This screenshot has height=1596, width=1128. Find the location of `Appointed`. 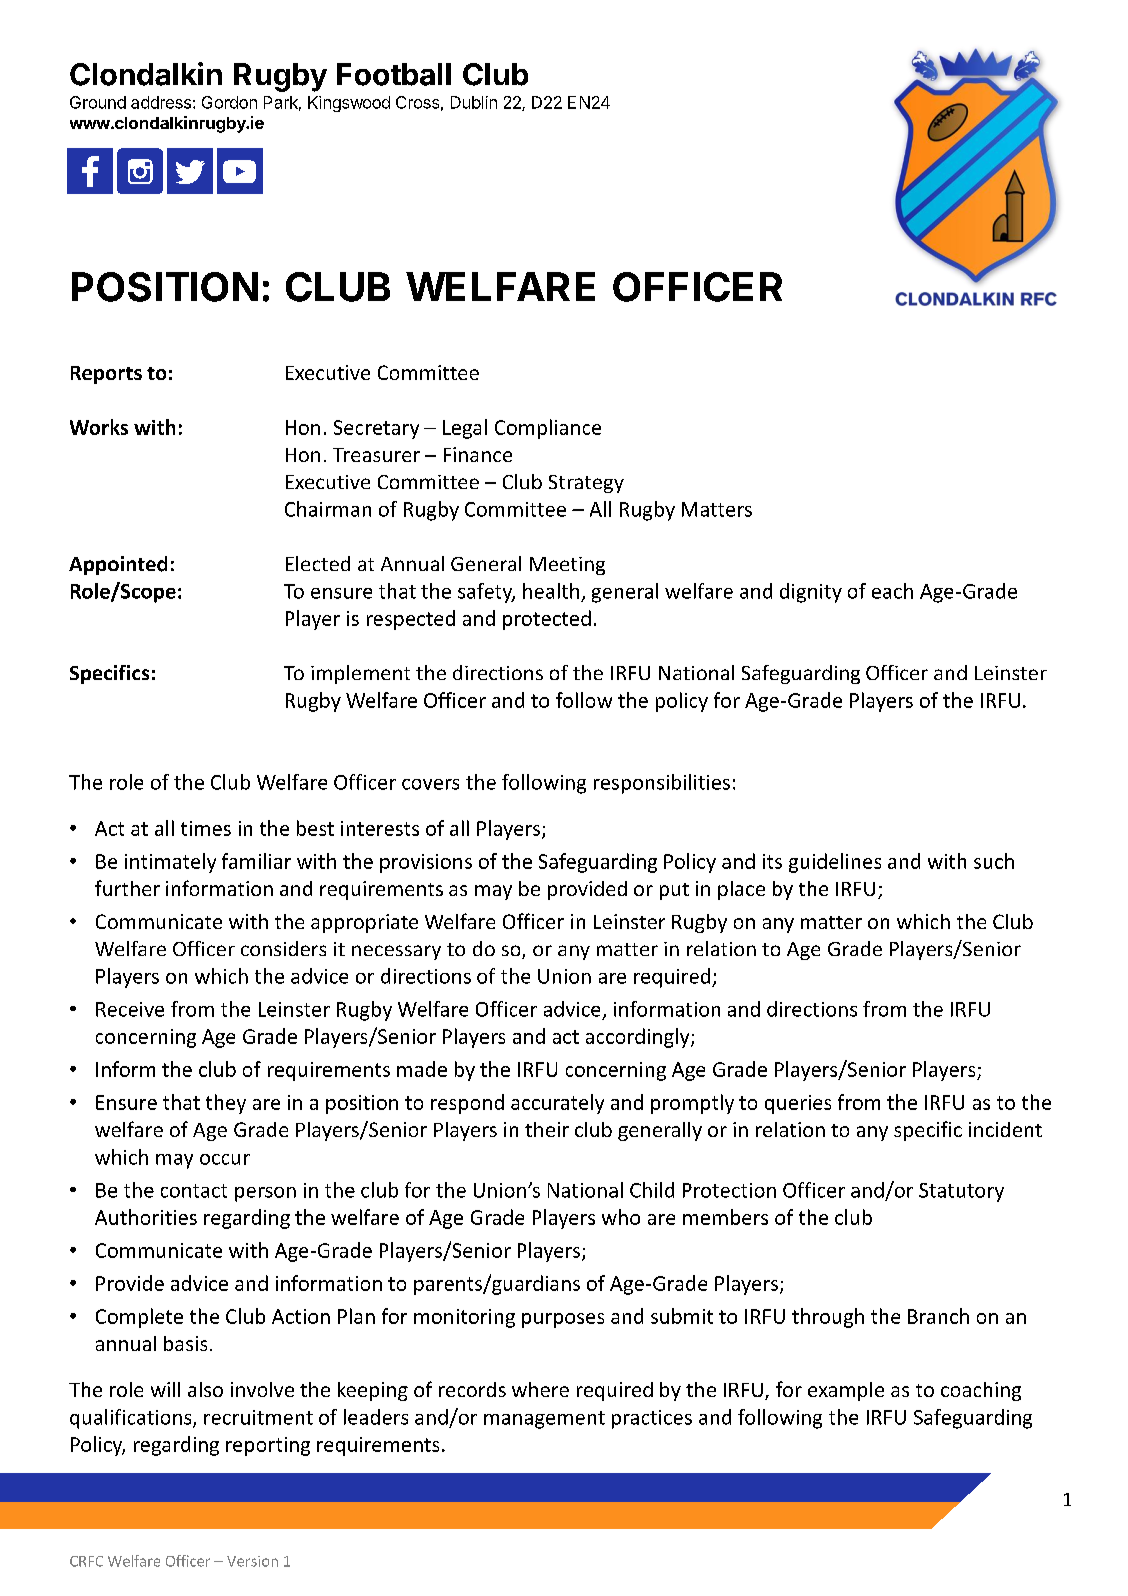

Appointed is located at coordinates (118, 565).
